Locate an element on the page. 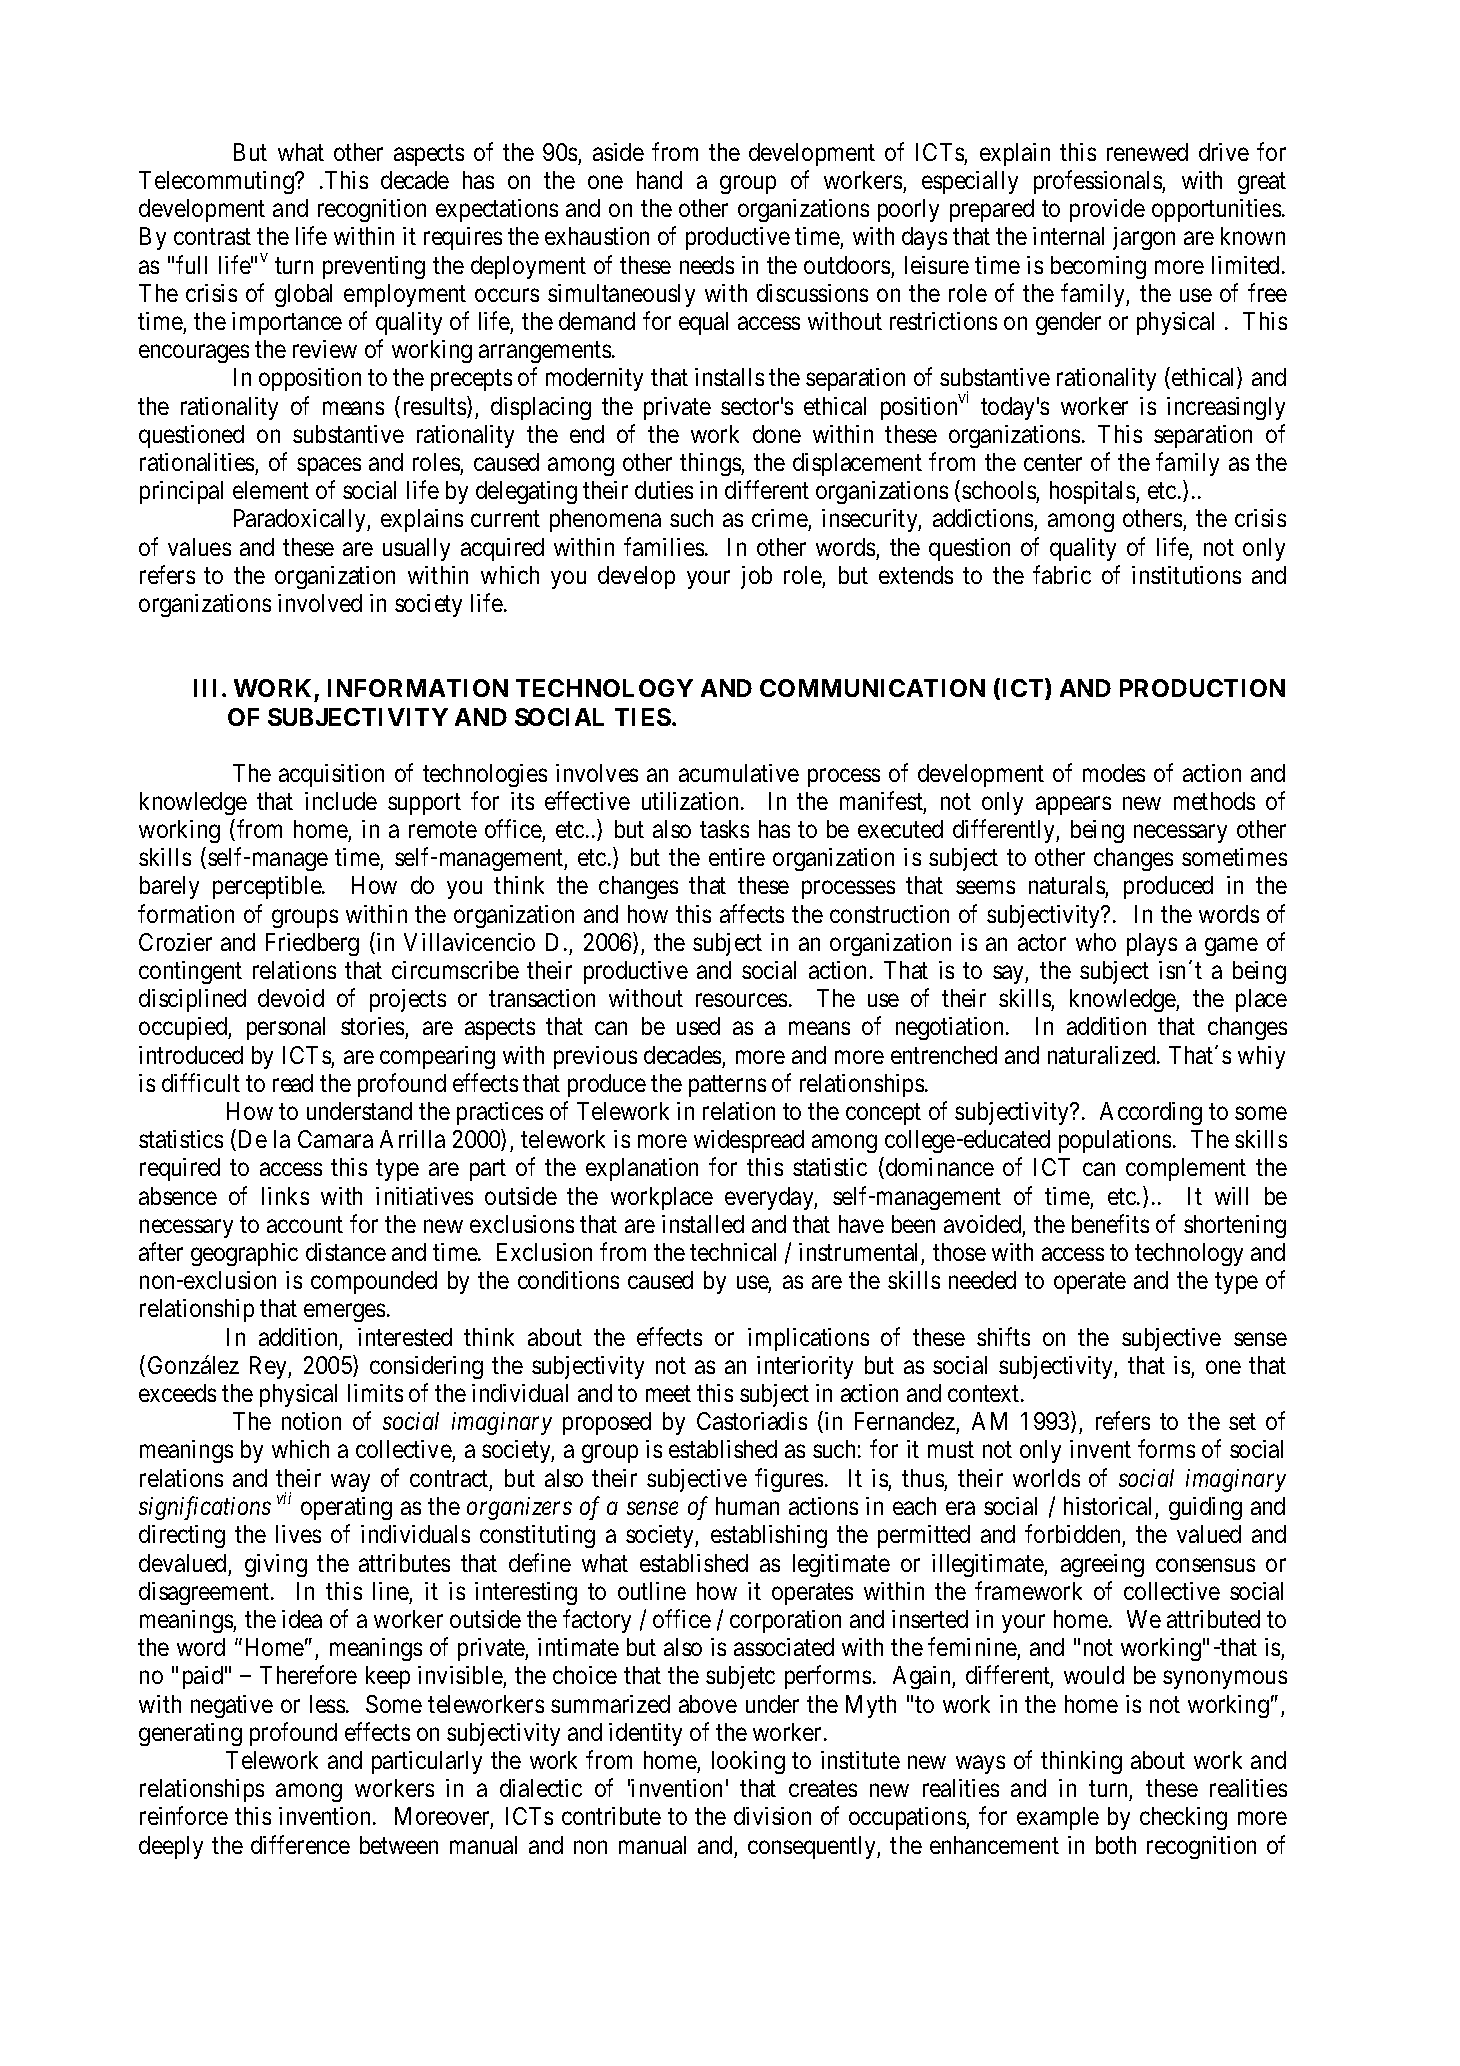 This document has height=2066, width=1460. hand is located at coordinates (659, 180).
